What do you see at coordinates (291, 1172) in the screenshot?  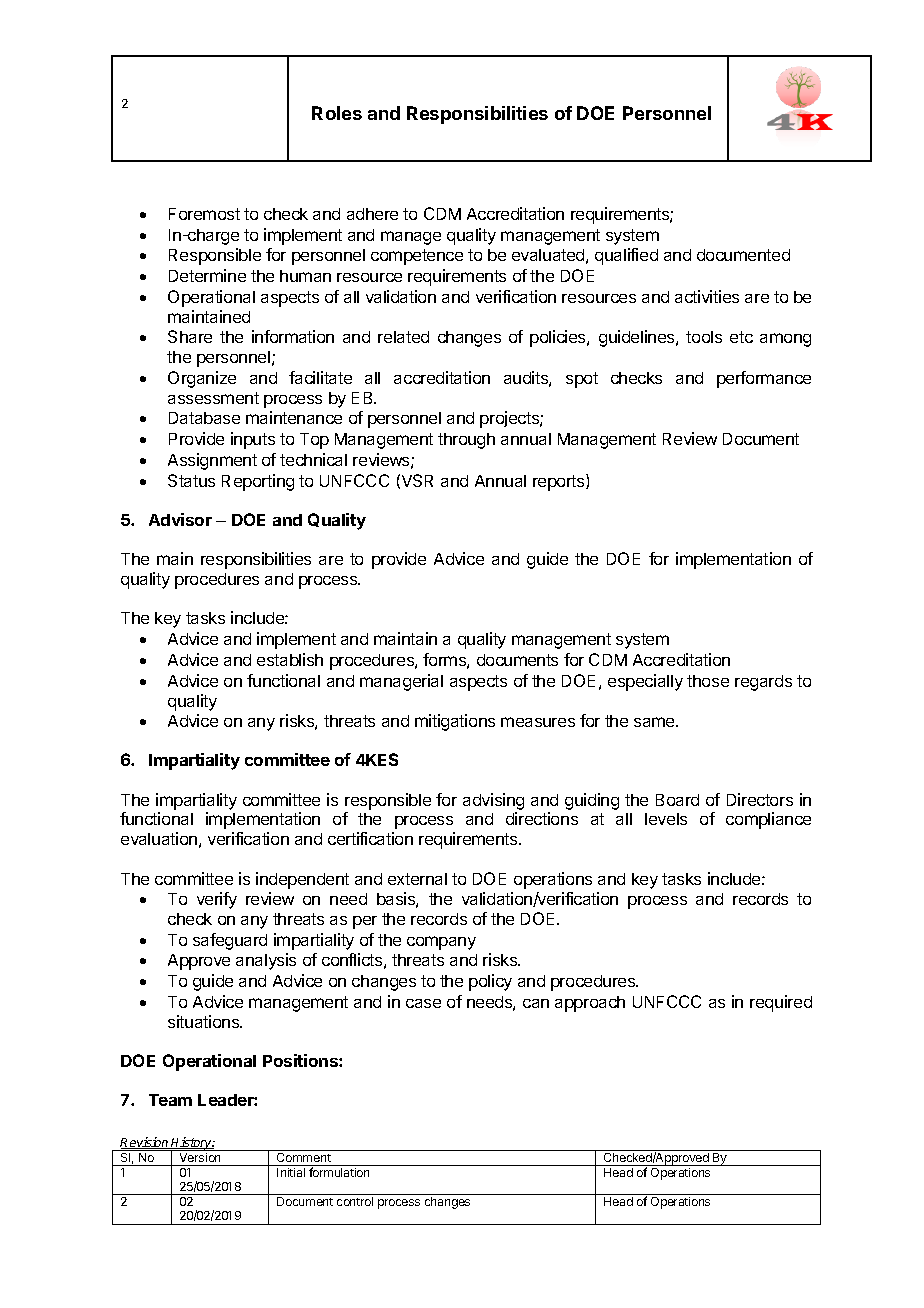 I see `Initial` at bounding box center [291, 1172].
